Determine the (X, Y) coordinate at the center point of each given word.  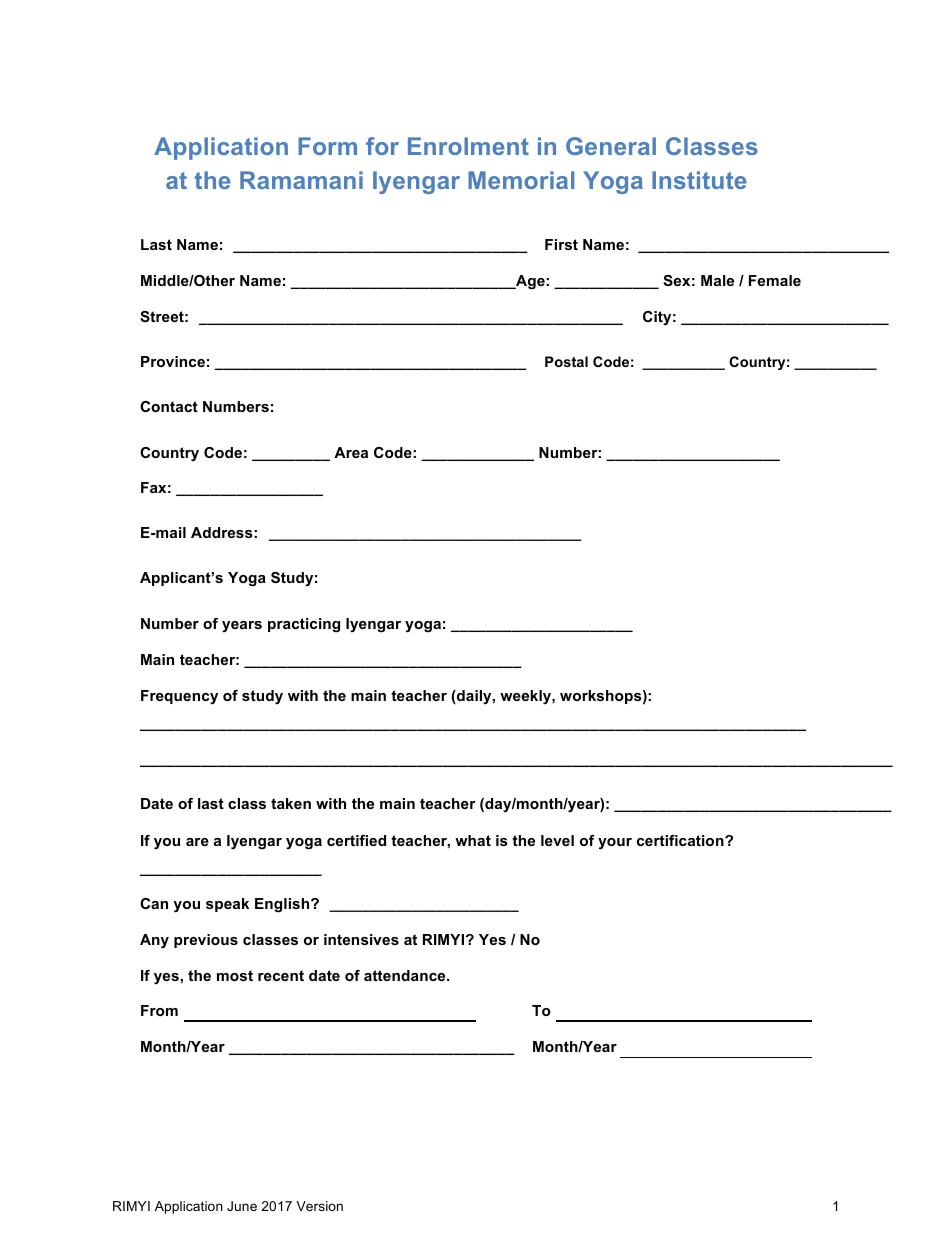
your (615, 843)
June (242, 1206)
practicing (304, 625)
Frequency (179, 697)
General (611, 146)
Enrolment (468, 146)
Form (327, 146)
